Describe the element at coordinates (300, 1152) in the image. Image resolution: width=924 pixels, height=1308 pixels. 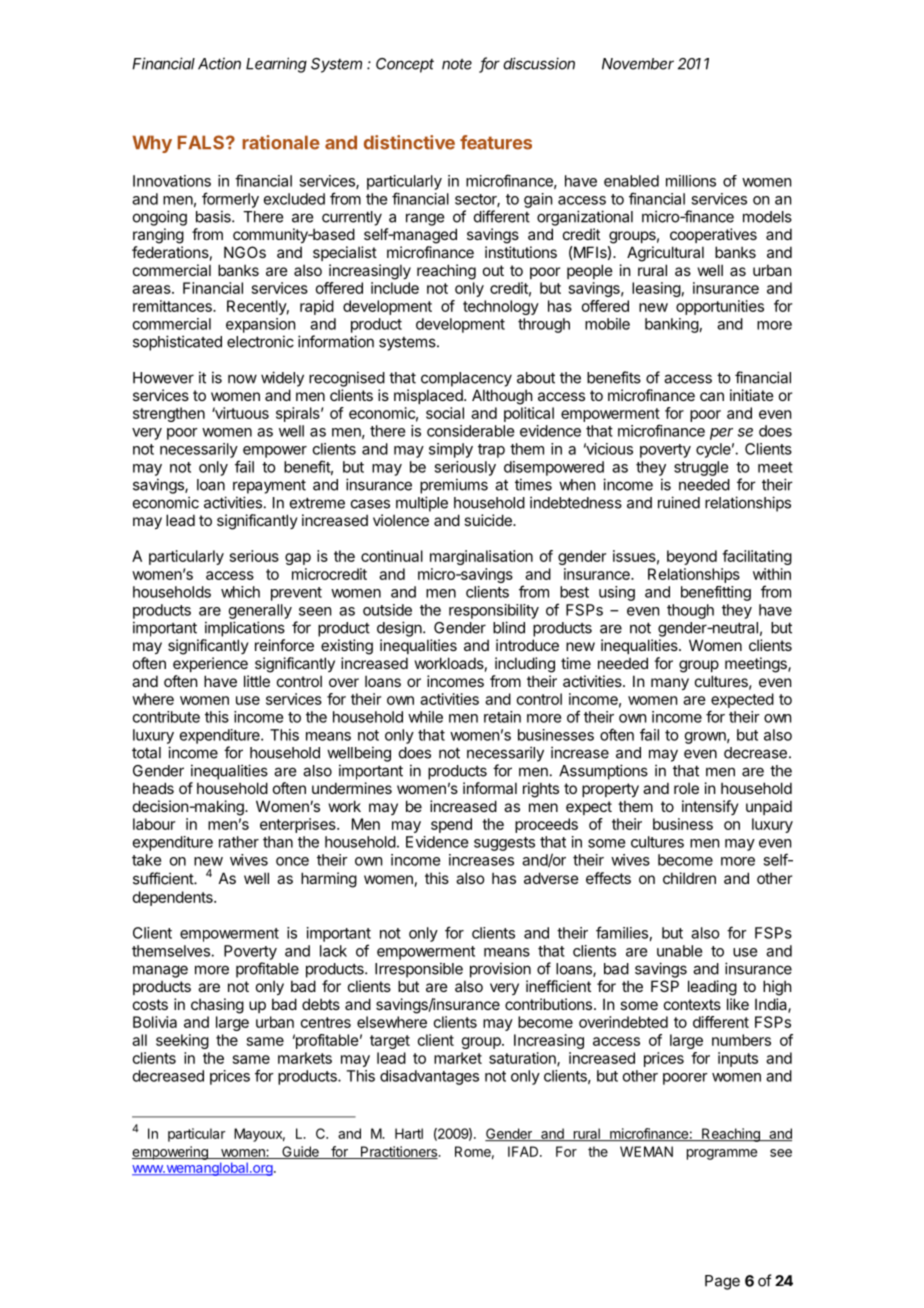
I see `Guide` at that location.
